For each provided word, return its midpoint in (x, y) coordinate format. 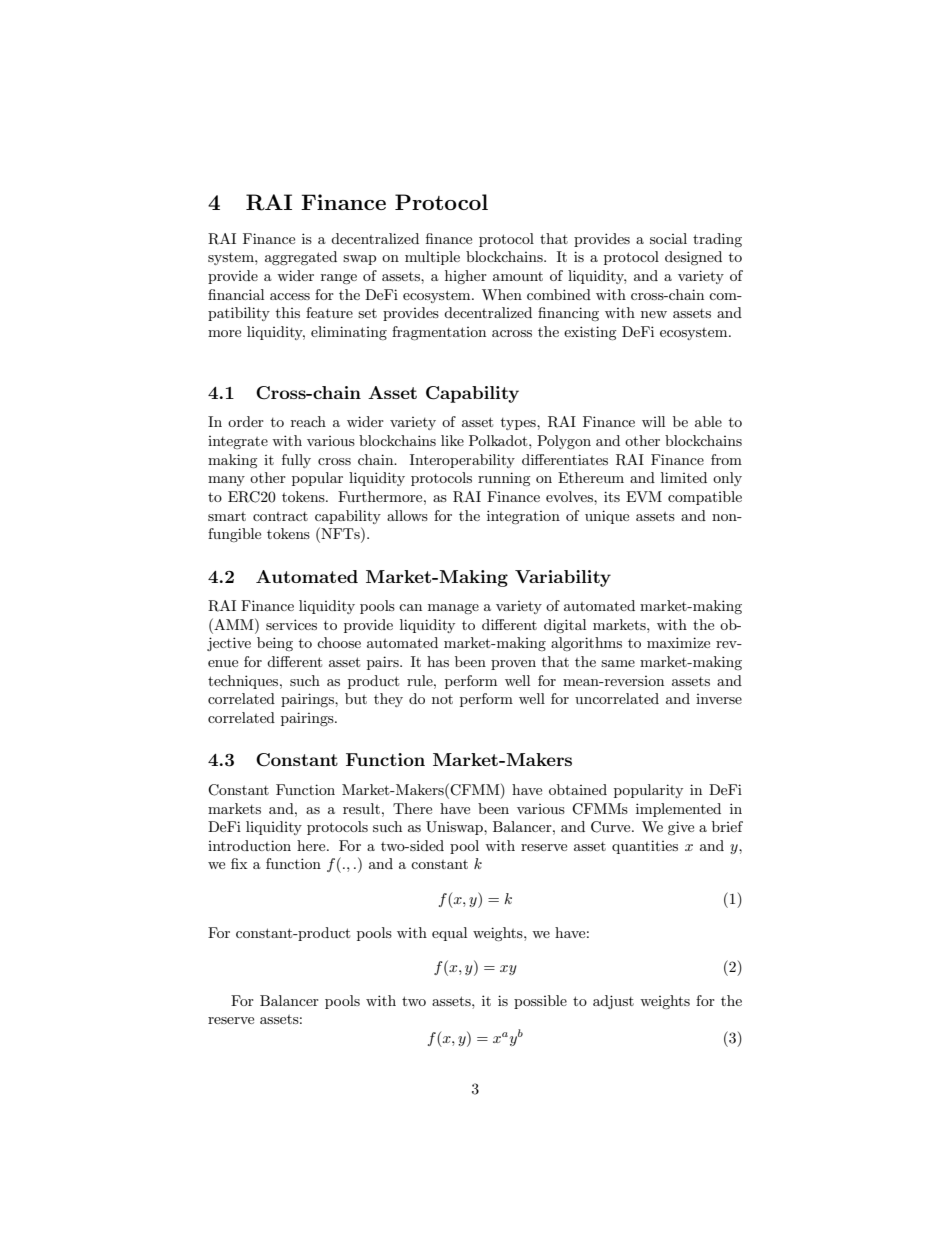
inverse (719, 699)
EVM (644, 496)
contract (280, 516)
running (504, 479)
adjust (613, 1002)
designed (693, 258)
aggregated (301, 258)
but (356, 698)
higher (466, 277)
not (442, 699)
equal (449, 934)
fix (239, 863)
